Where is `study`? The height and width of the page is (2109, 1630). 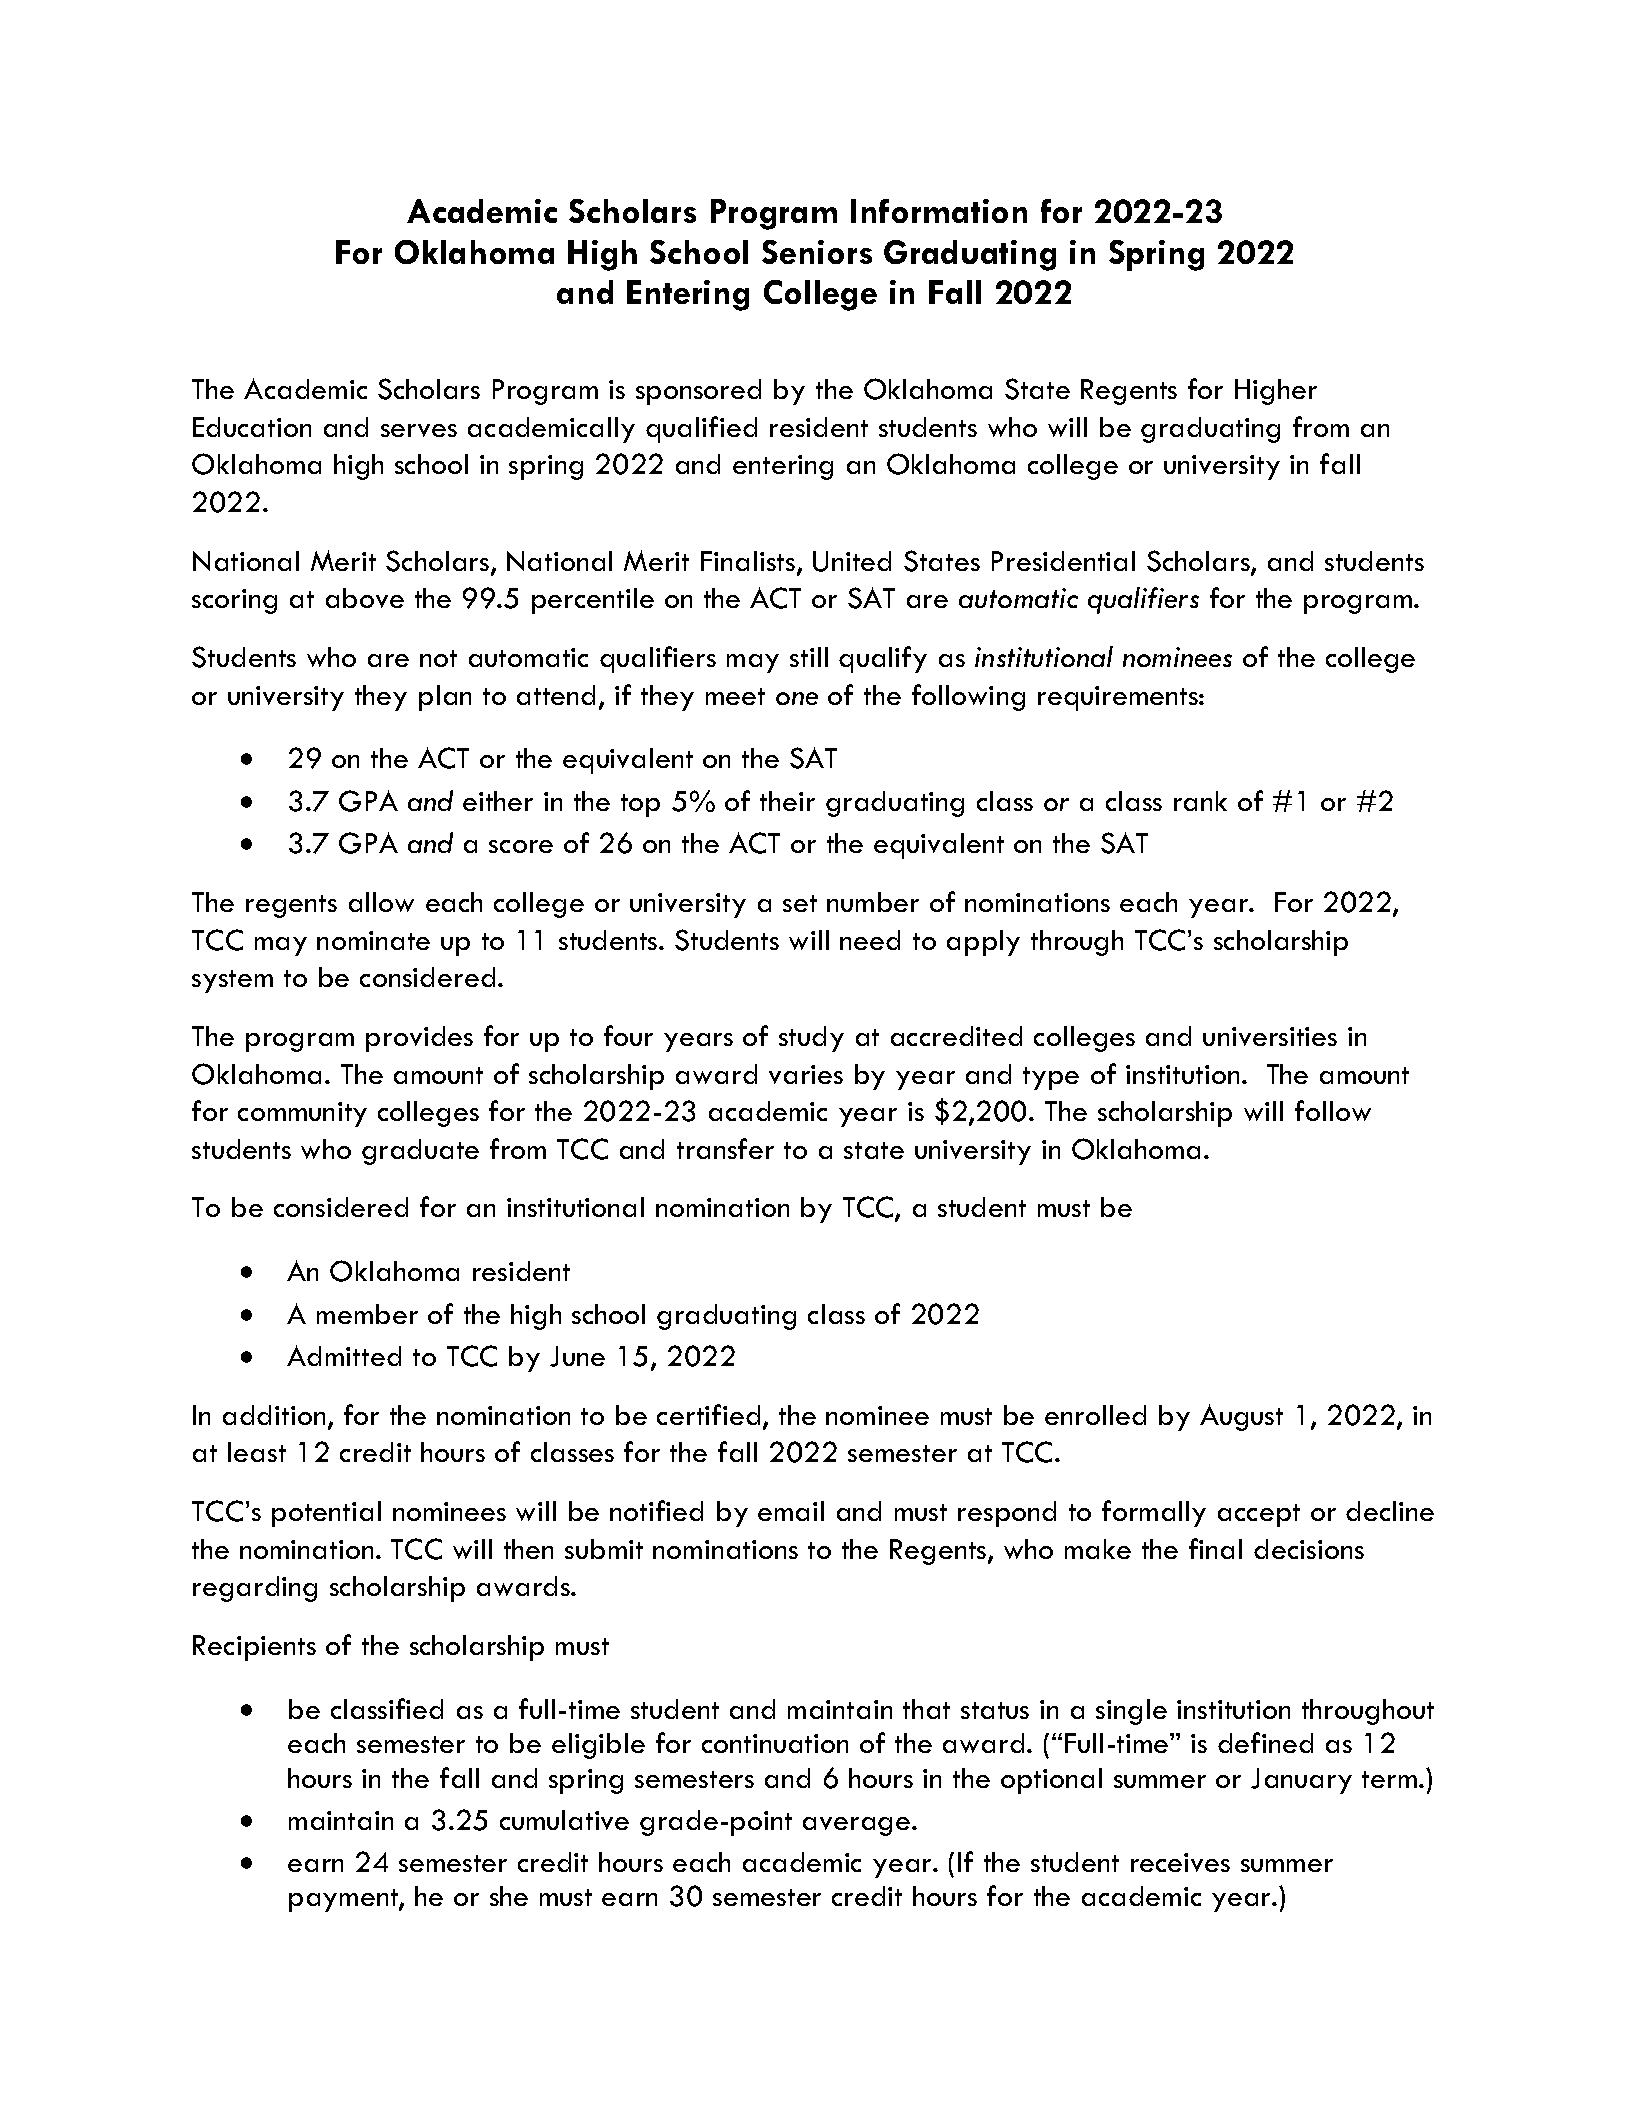
study is located at coordinates (811, 1039).
